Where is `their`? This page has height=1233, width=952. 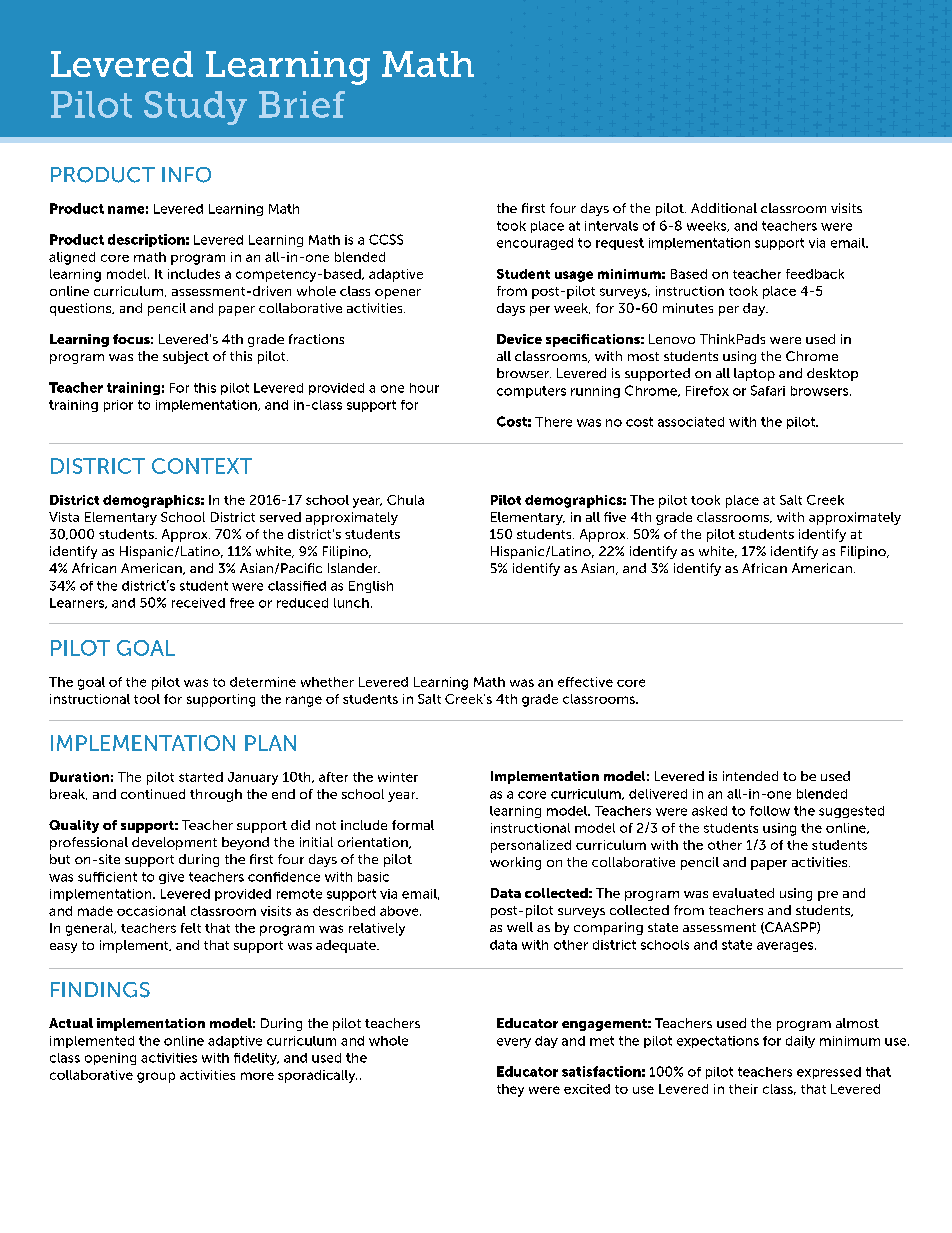
their is located at coordinates (743, 1089).
